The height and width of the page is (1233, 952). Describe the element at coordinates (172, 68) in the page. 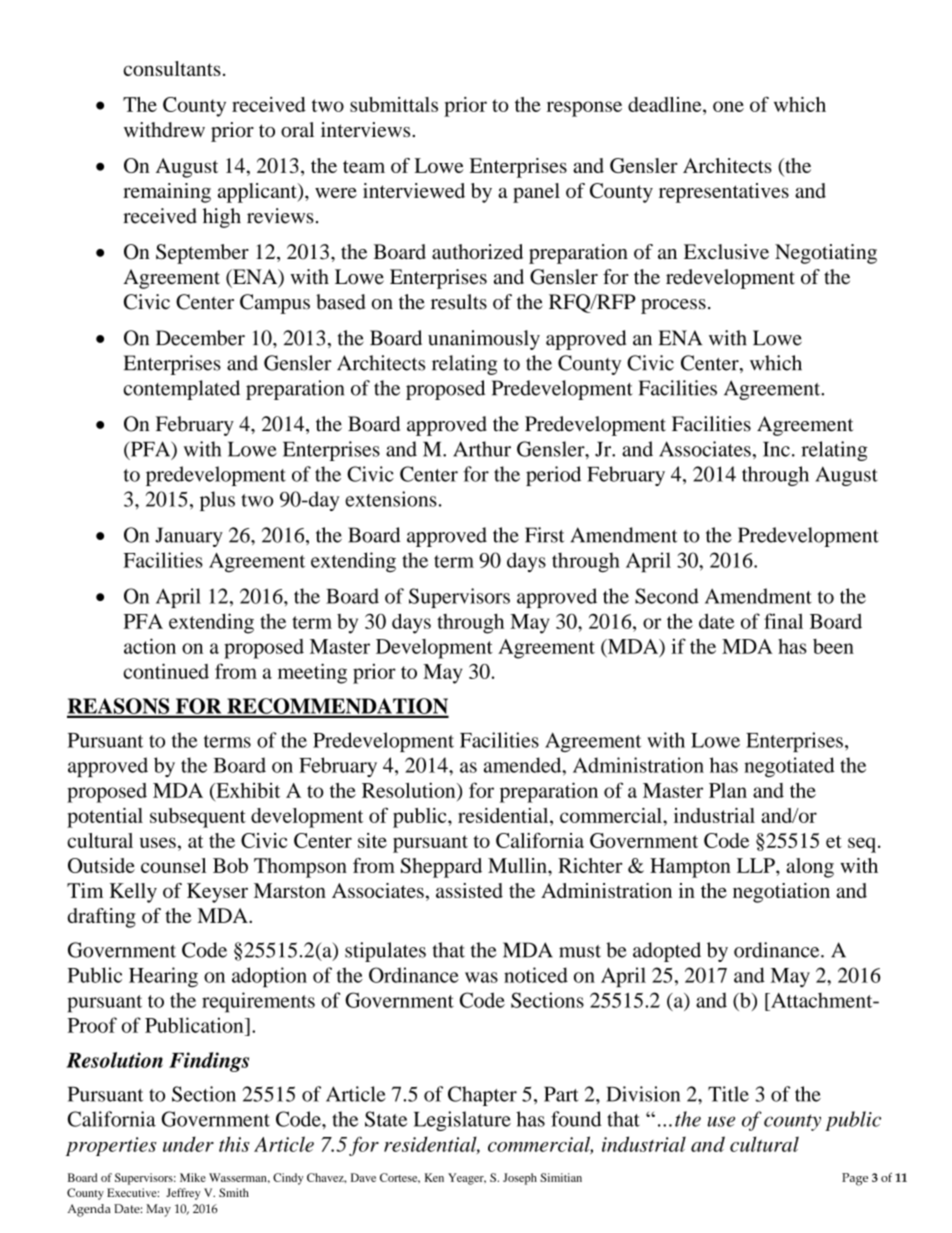

I see `consultants` at that location.
